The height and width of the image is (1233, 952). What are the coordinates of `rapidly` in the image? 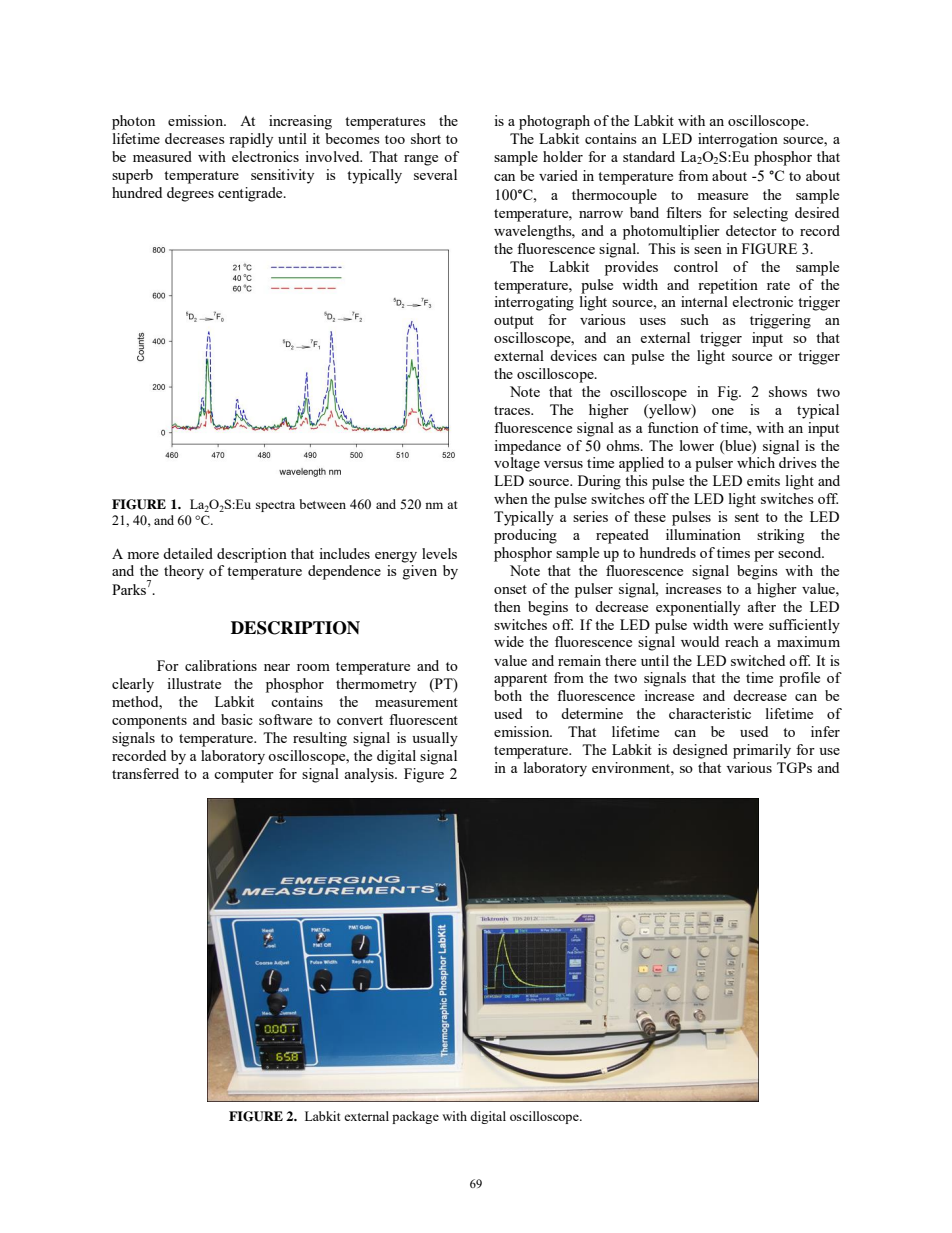 It's located at (251, 140).
